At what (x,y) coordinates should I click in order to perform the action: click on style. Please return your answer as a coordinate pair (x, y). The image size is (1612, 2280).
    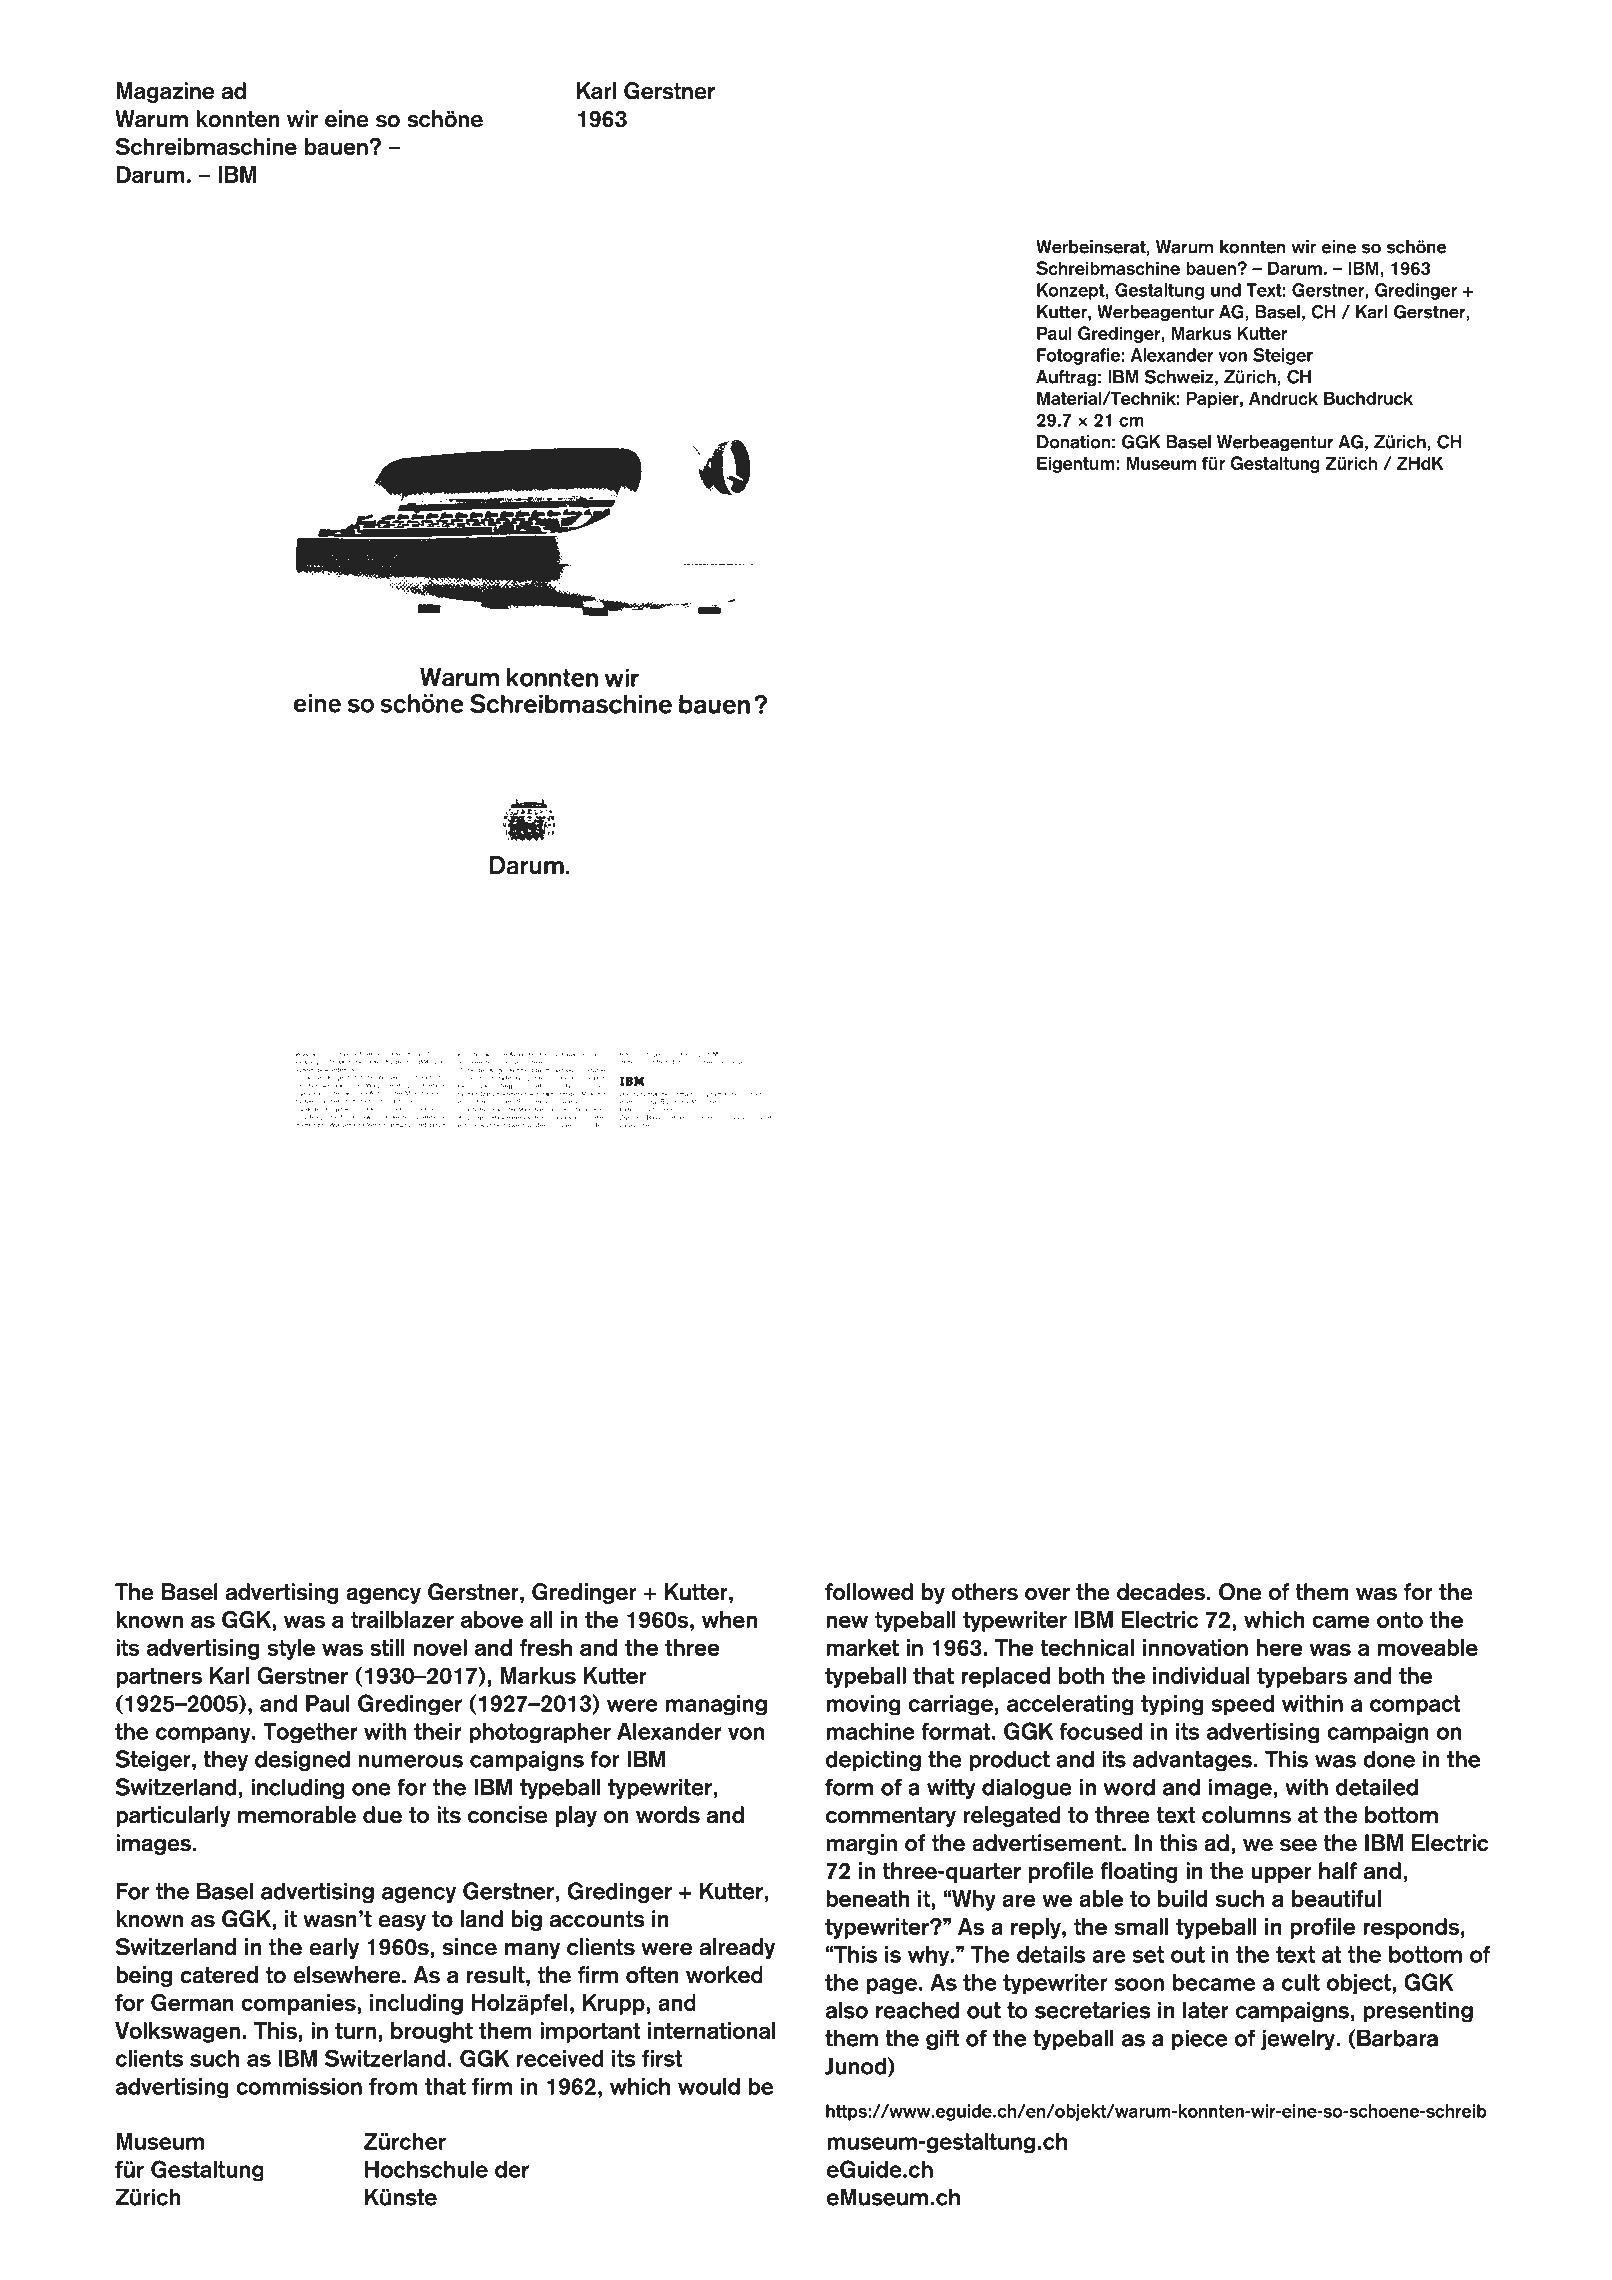
    Looking at the image, I should click on (291, 1649).
